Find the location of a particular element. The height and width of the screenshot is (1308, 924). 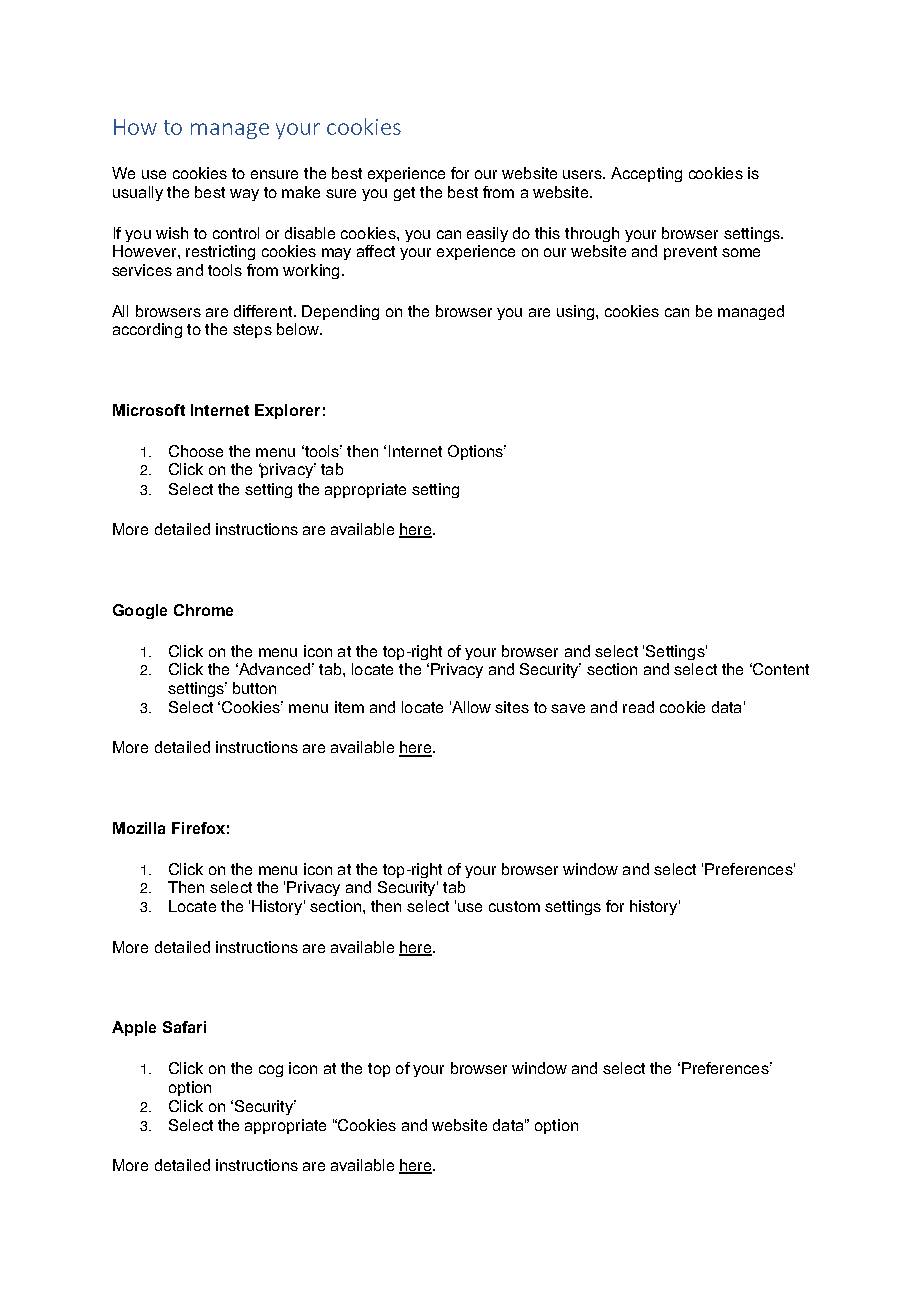

Accepting is located at coordinates (646, 174).
